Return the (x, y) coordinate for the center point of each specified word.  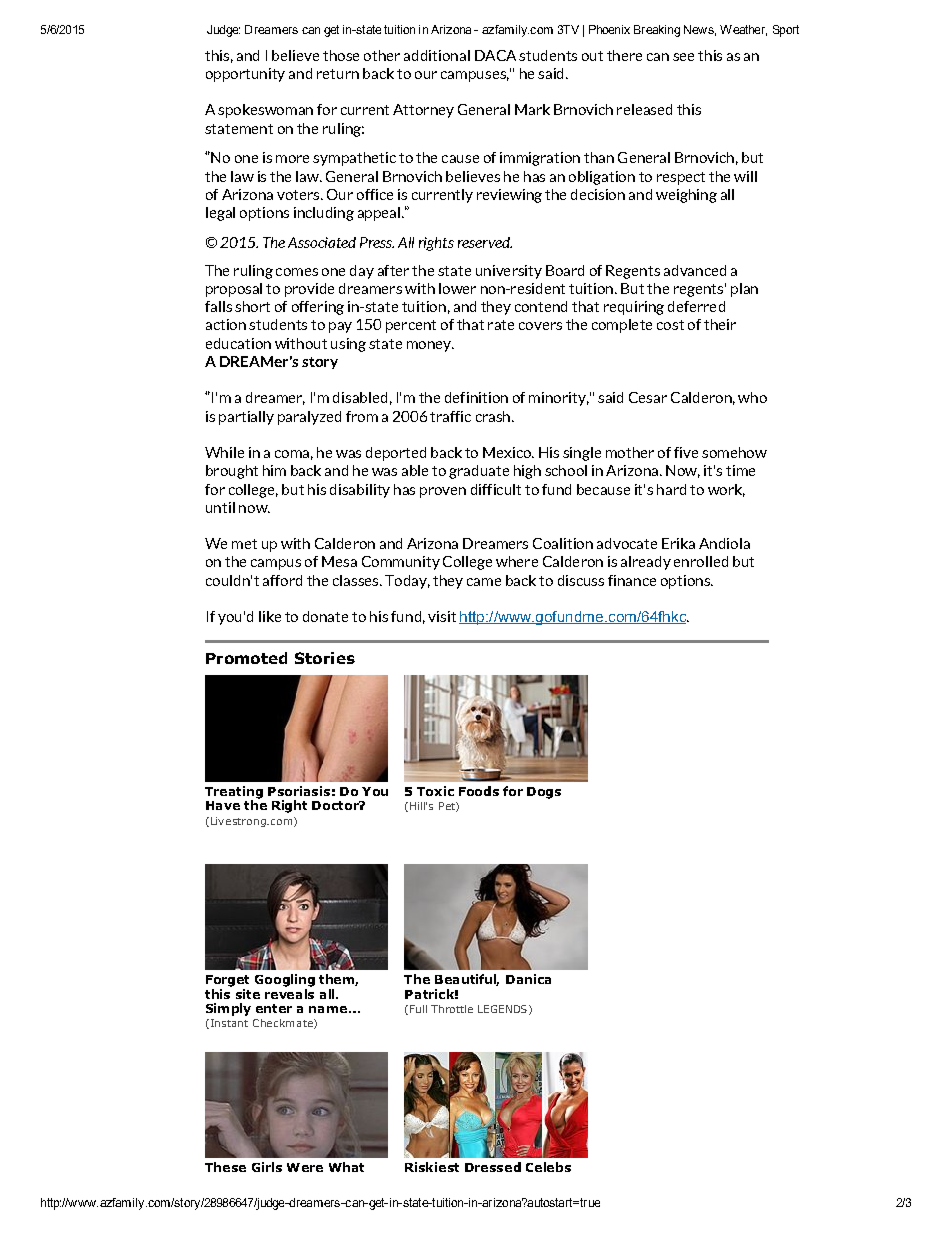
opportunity (245, 75)
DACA (495, 55)
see (683, 57)
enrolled (701, 561)
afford (282, 580)
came (484, 582)
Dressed (493, 1167)
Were (305, 1167)
